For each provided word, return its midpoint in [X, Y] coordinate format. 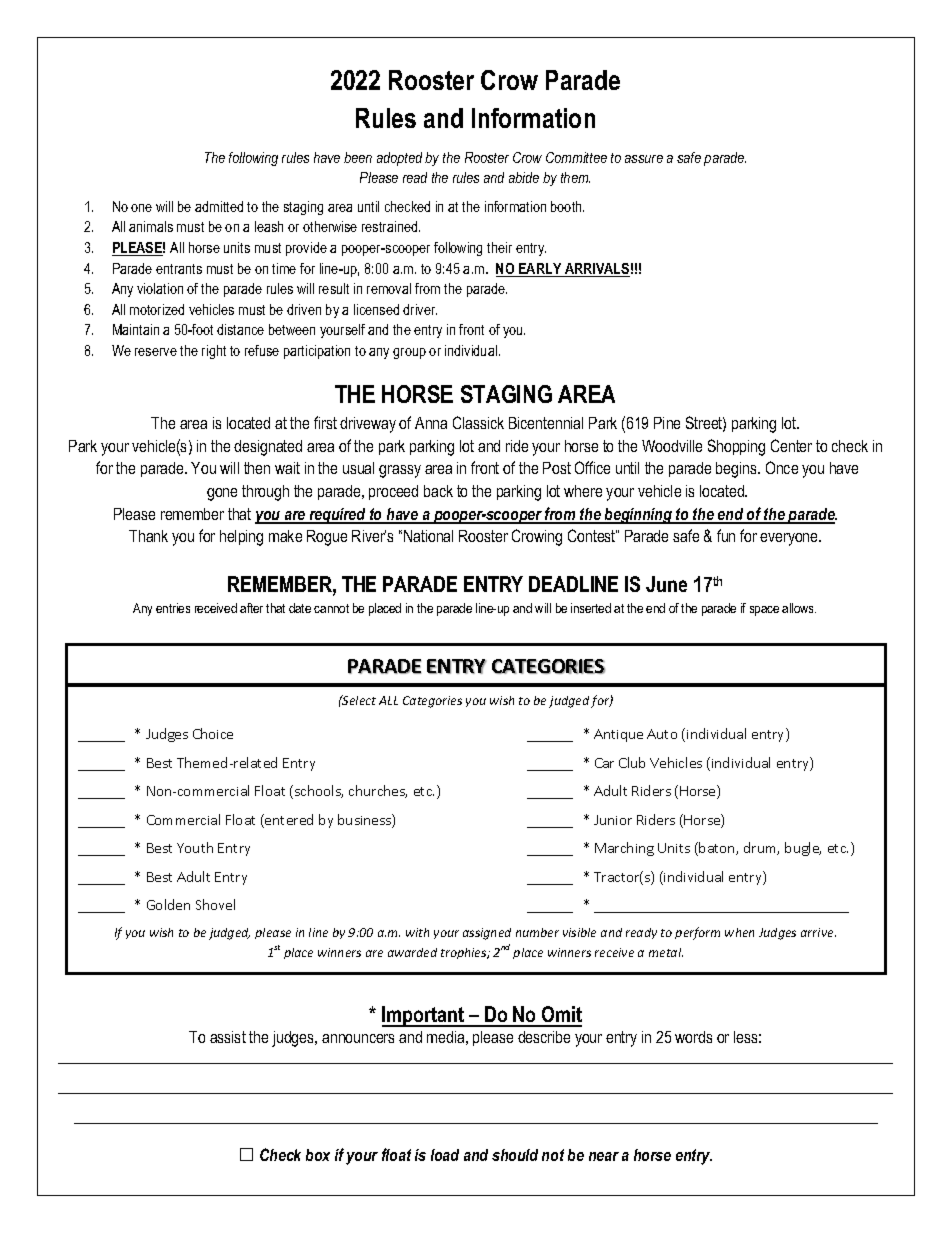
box [318, 1155]
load [445, 1155]
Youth [195, 847]
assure [644, 159]
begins [737, 470]
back [438, 491]
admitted [219, 206]
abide [524, 177]
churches [378, 791]
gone [222, 494]
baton [718, 848]
